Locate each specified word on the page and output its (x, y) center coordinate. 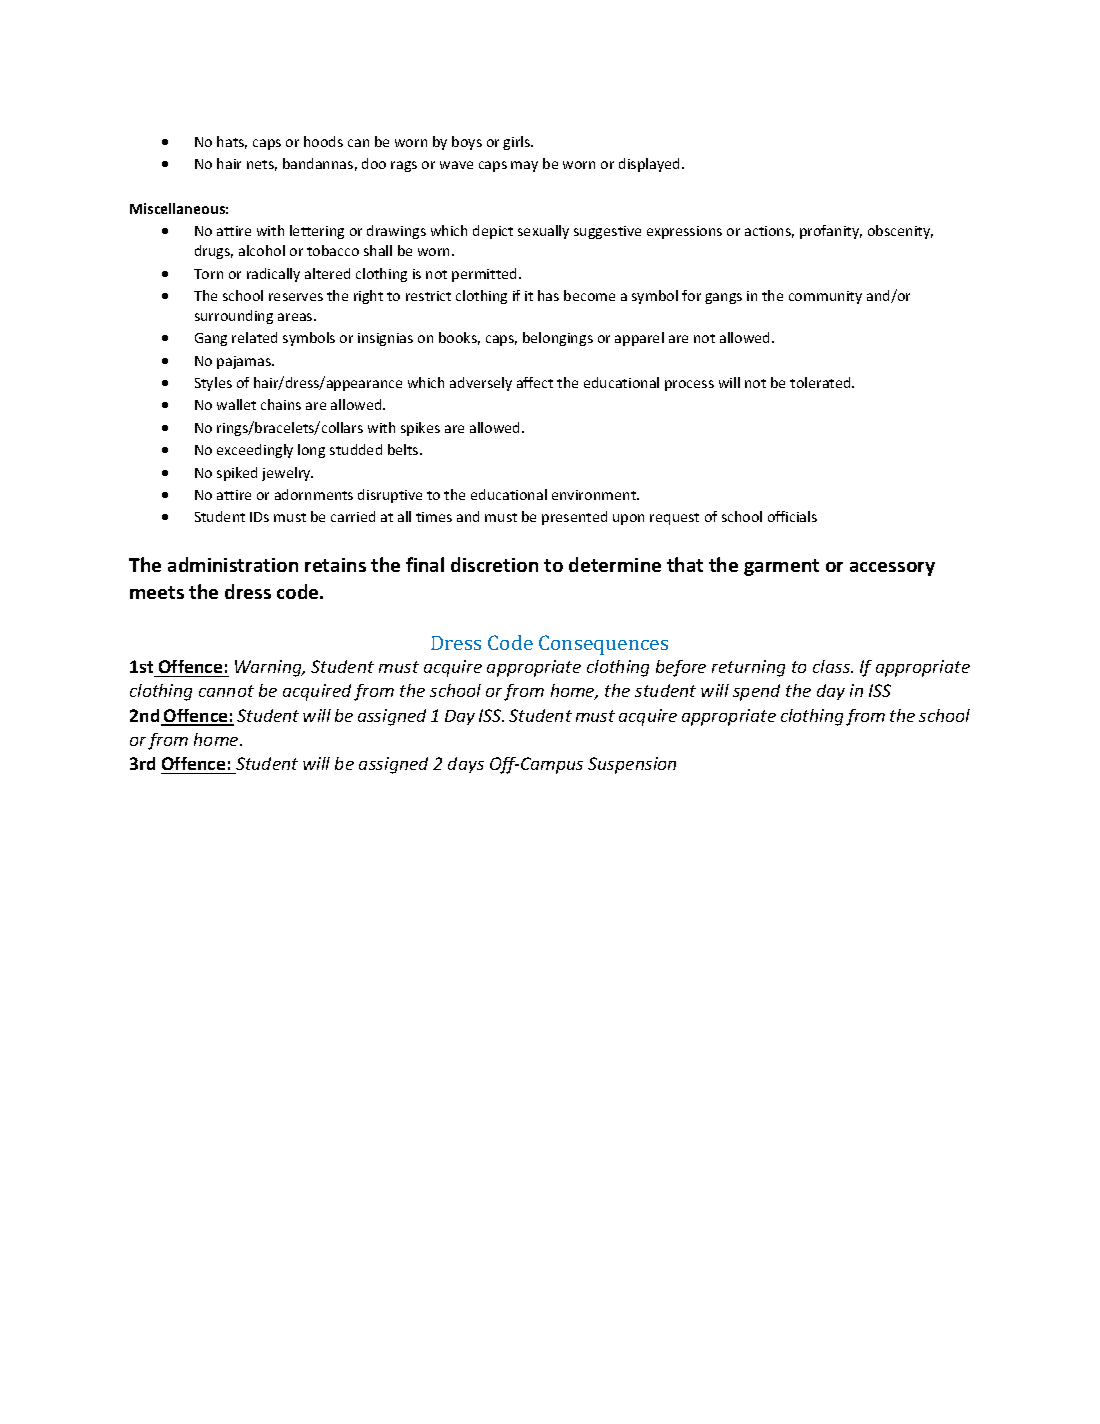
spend (756, 692)
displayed (649, 165)
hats (232, 142)
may (524, 166)
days (466, 765)
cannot (226, 691)
